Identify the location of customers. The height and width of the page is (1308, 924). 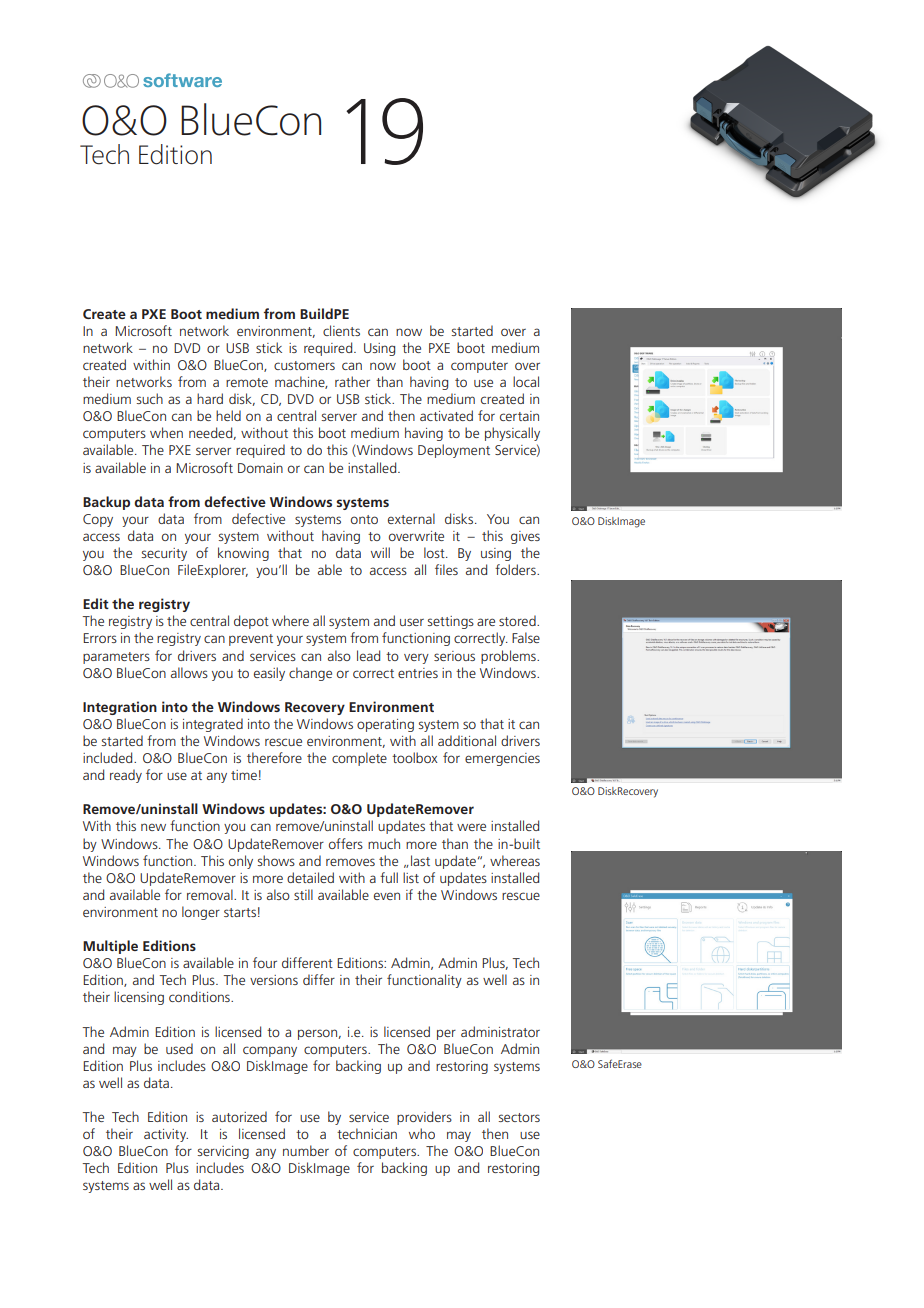
(304, 365).
